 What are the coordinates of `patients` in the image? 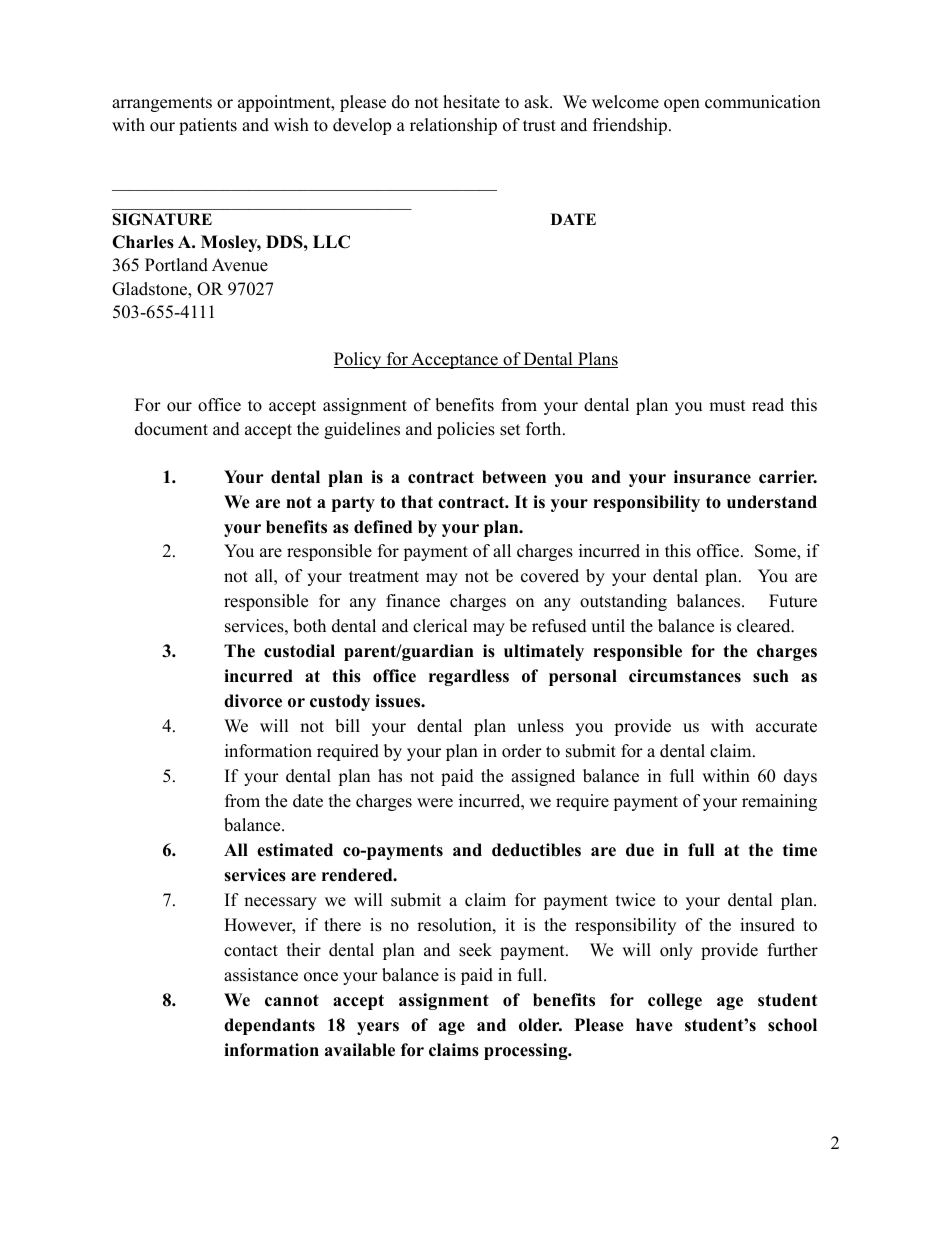 It's located at (208, 126).
